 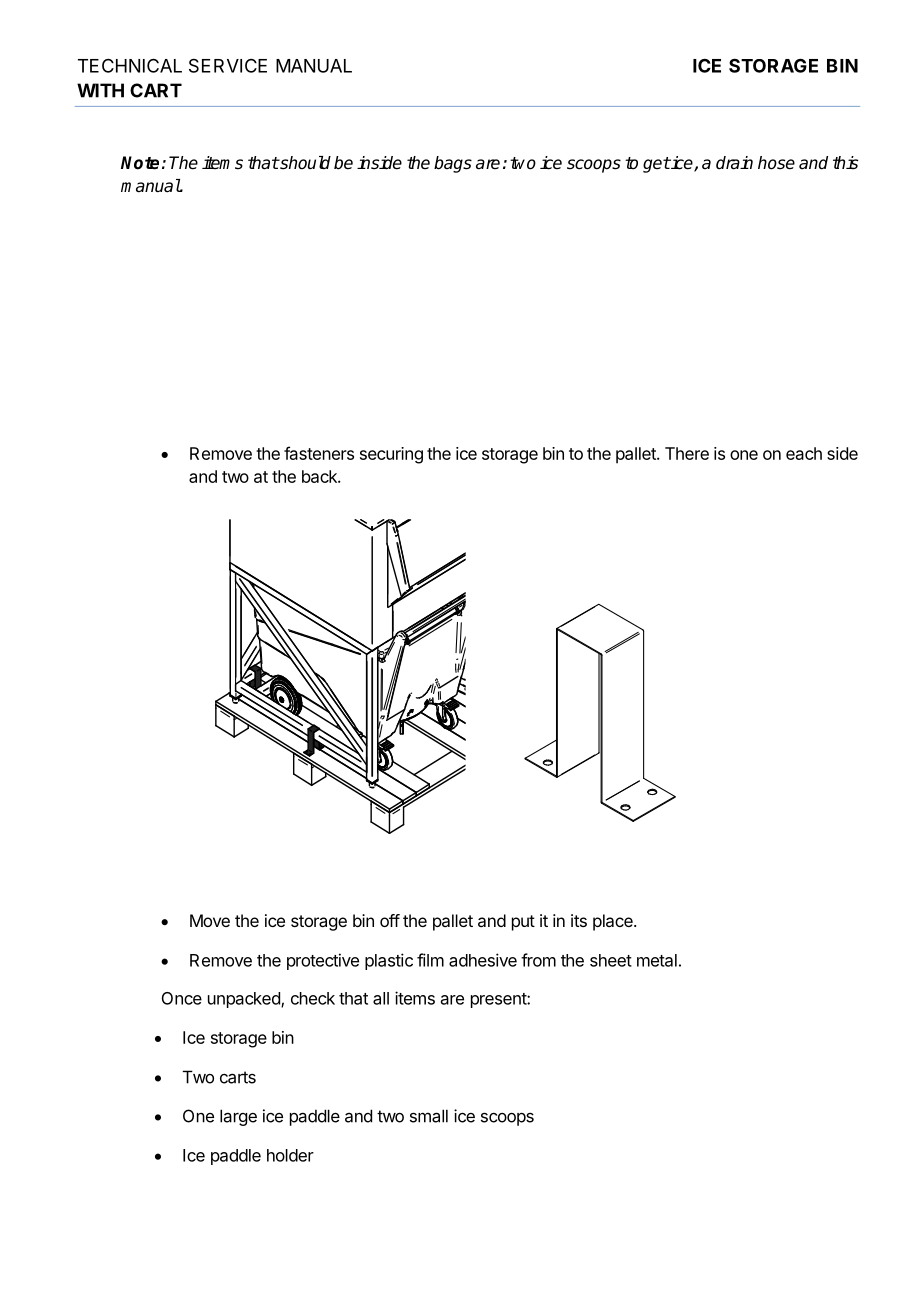 What do you see at coordinates (238, 1117) in the image?
I see `large` at bounding box center [238, 1117].
